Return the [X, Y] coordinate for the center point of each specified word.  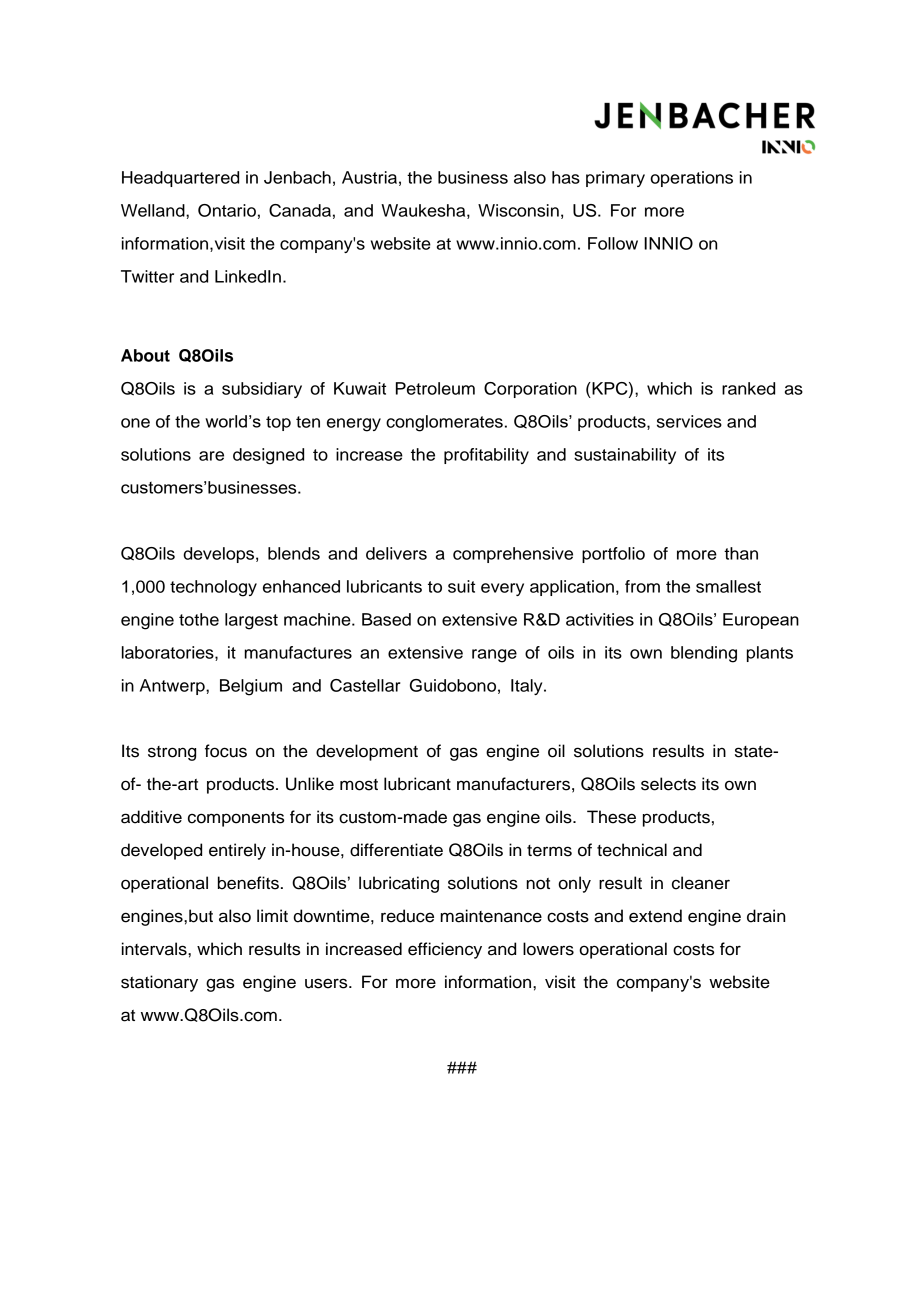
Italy [528, 687]
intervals [155, 949]
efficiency [445, 950]
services [689, 421]
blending [704, 654]
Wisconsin [518, 210]
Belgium [251, 687]
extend [655, 916]
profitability [486, 456]
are [211, 456]
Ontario [227, 210]
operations [691, 179]
